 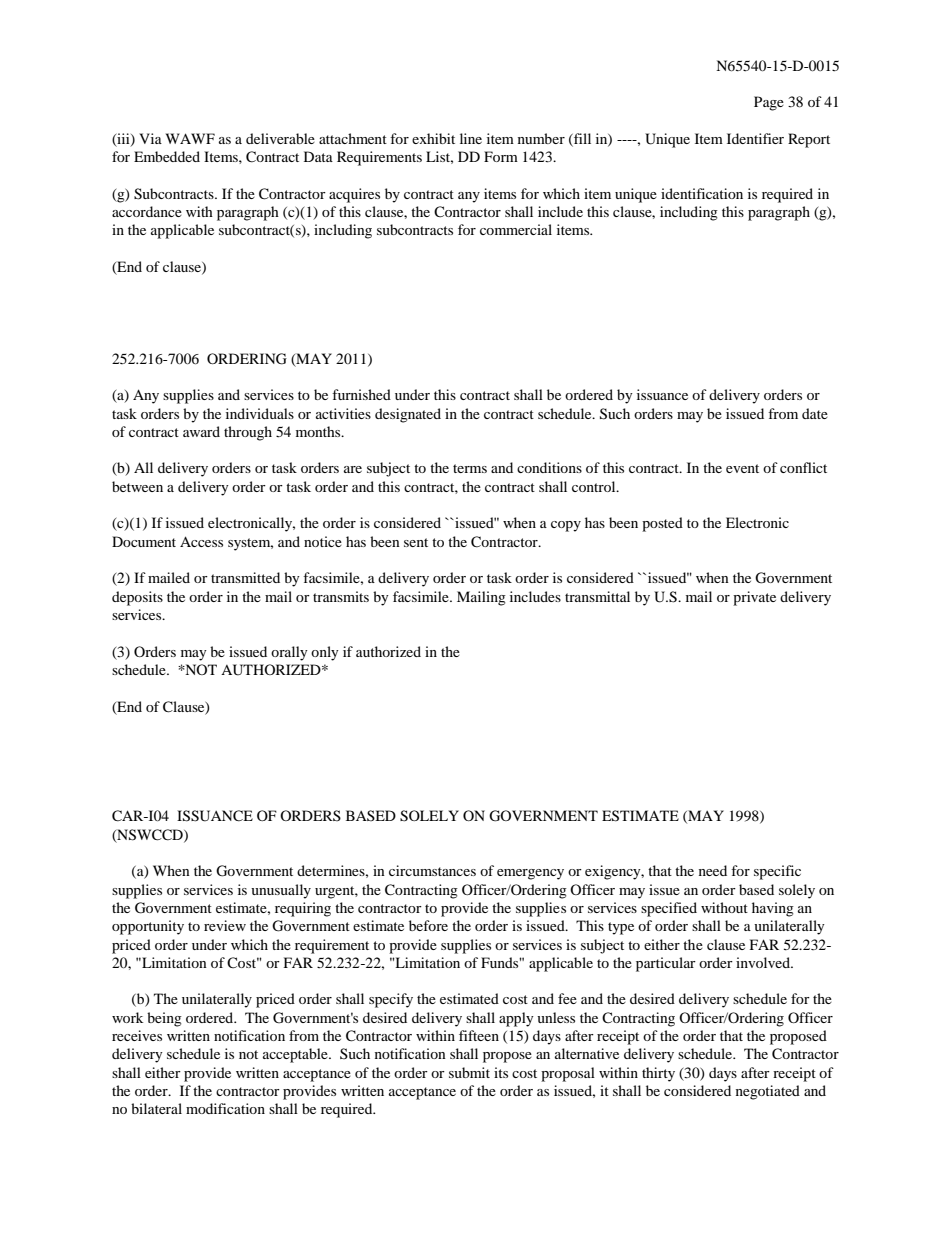 I want to click on modification, so click(x=225, y=1108).
